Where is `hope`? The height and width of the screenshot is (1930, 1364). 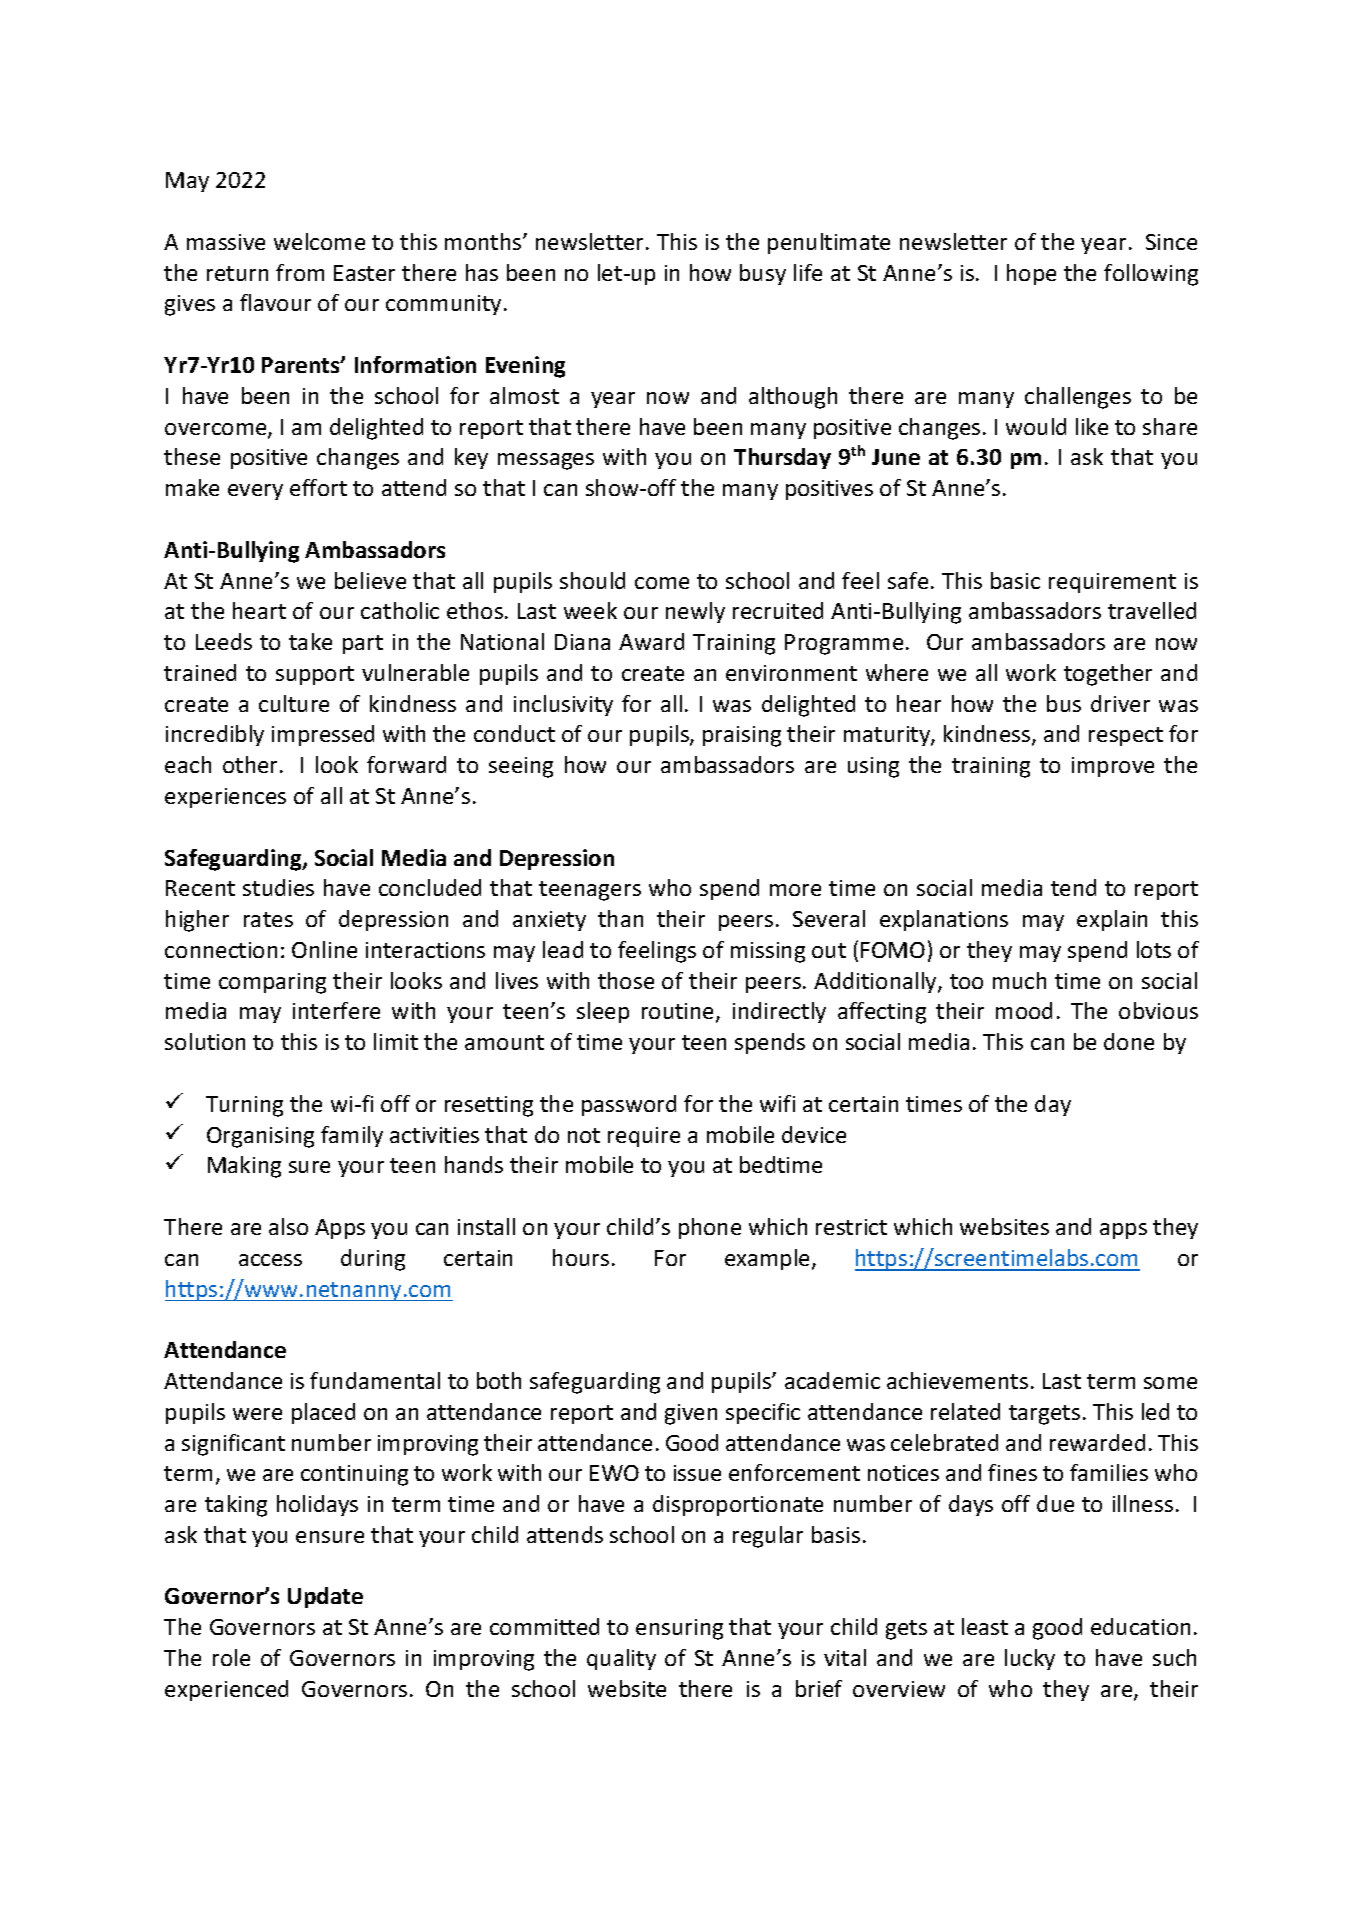 hope is located at coordinates (1031, 274).
